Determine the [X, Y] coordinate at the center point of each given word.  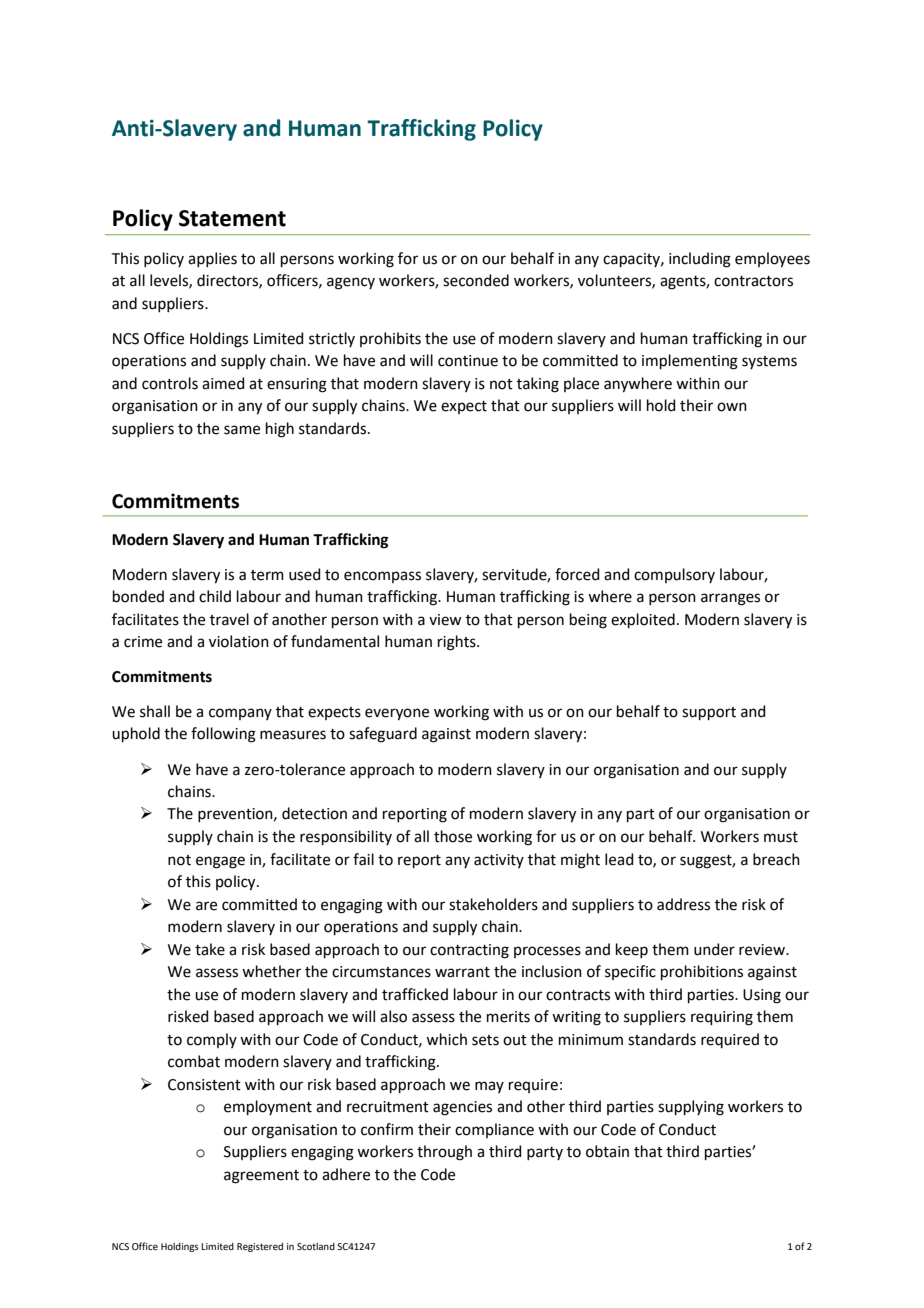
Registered [260, 1247]
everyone [397, 714]
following [223, 735]
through [444, 1153]
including [700, 260]
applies [212, 259]
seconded [476, 280]
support [709, 713]
